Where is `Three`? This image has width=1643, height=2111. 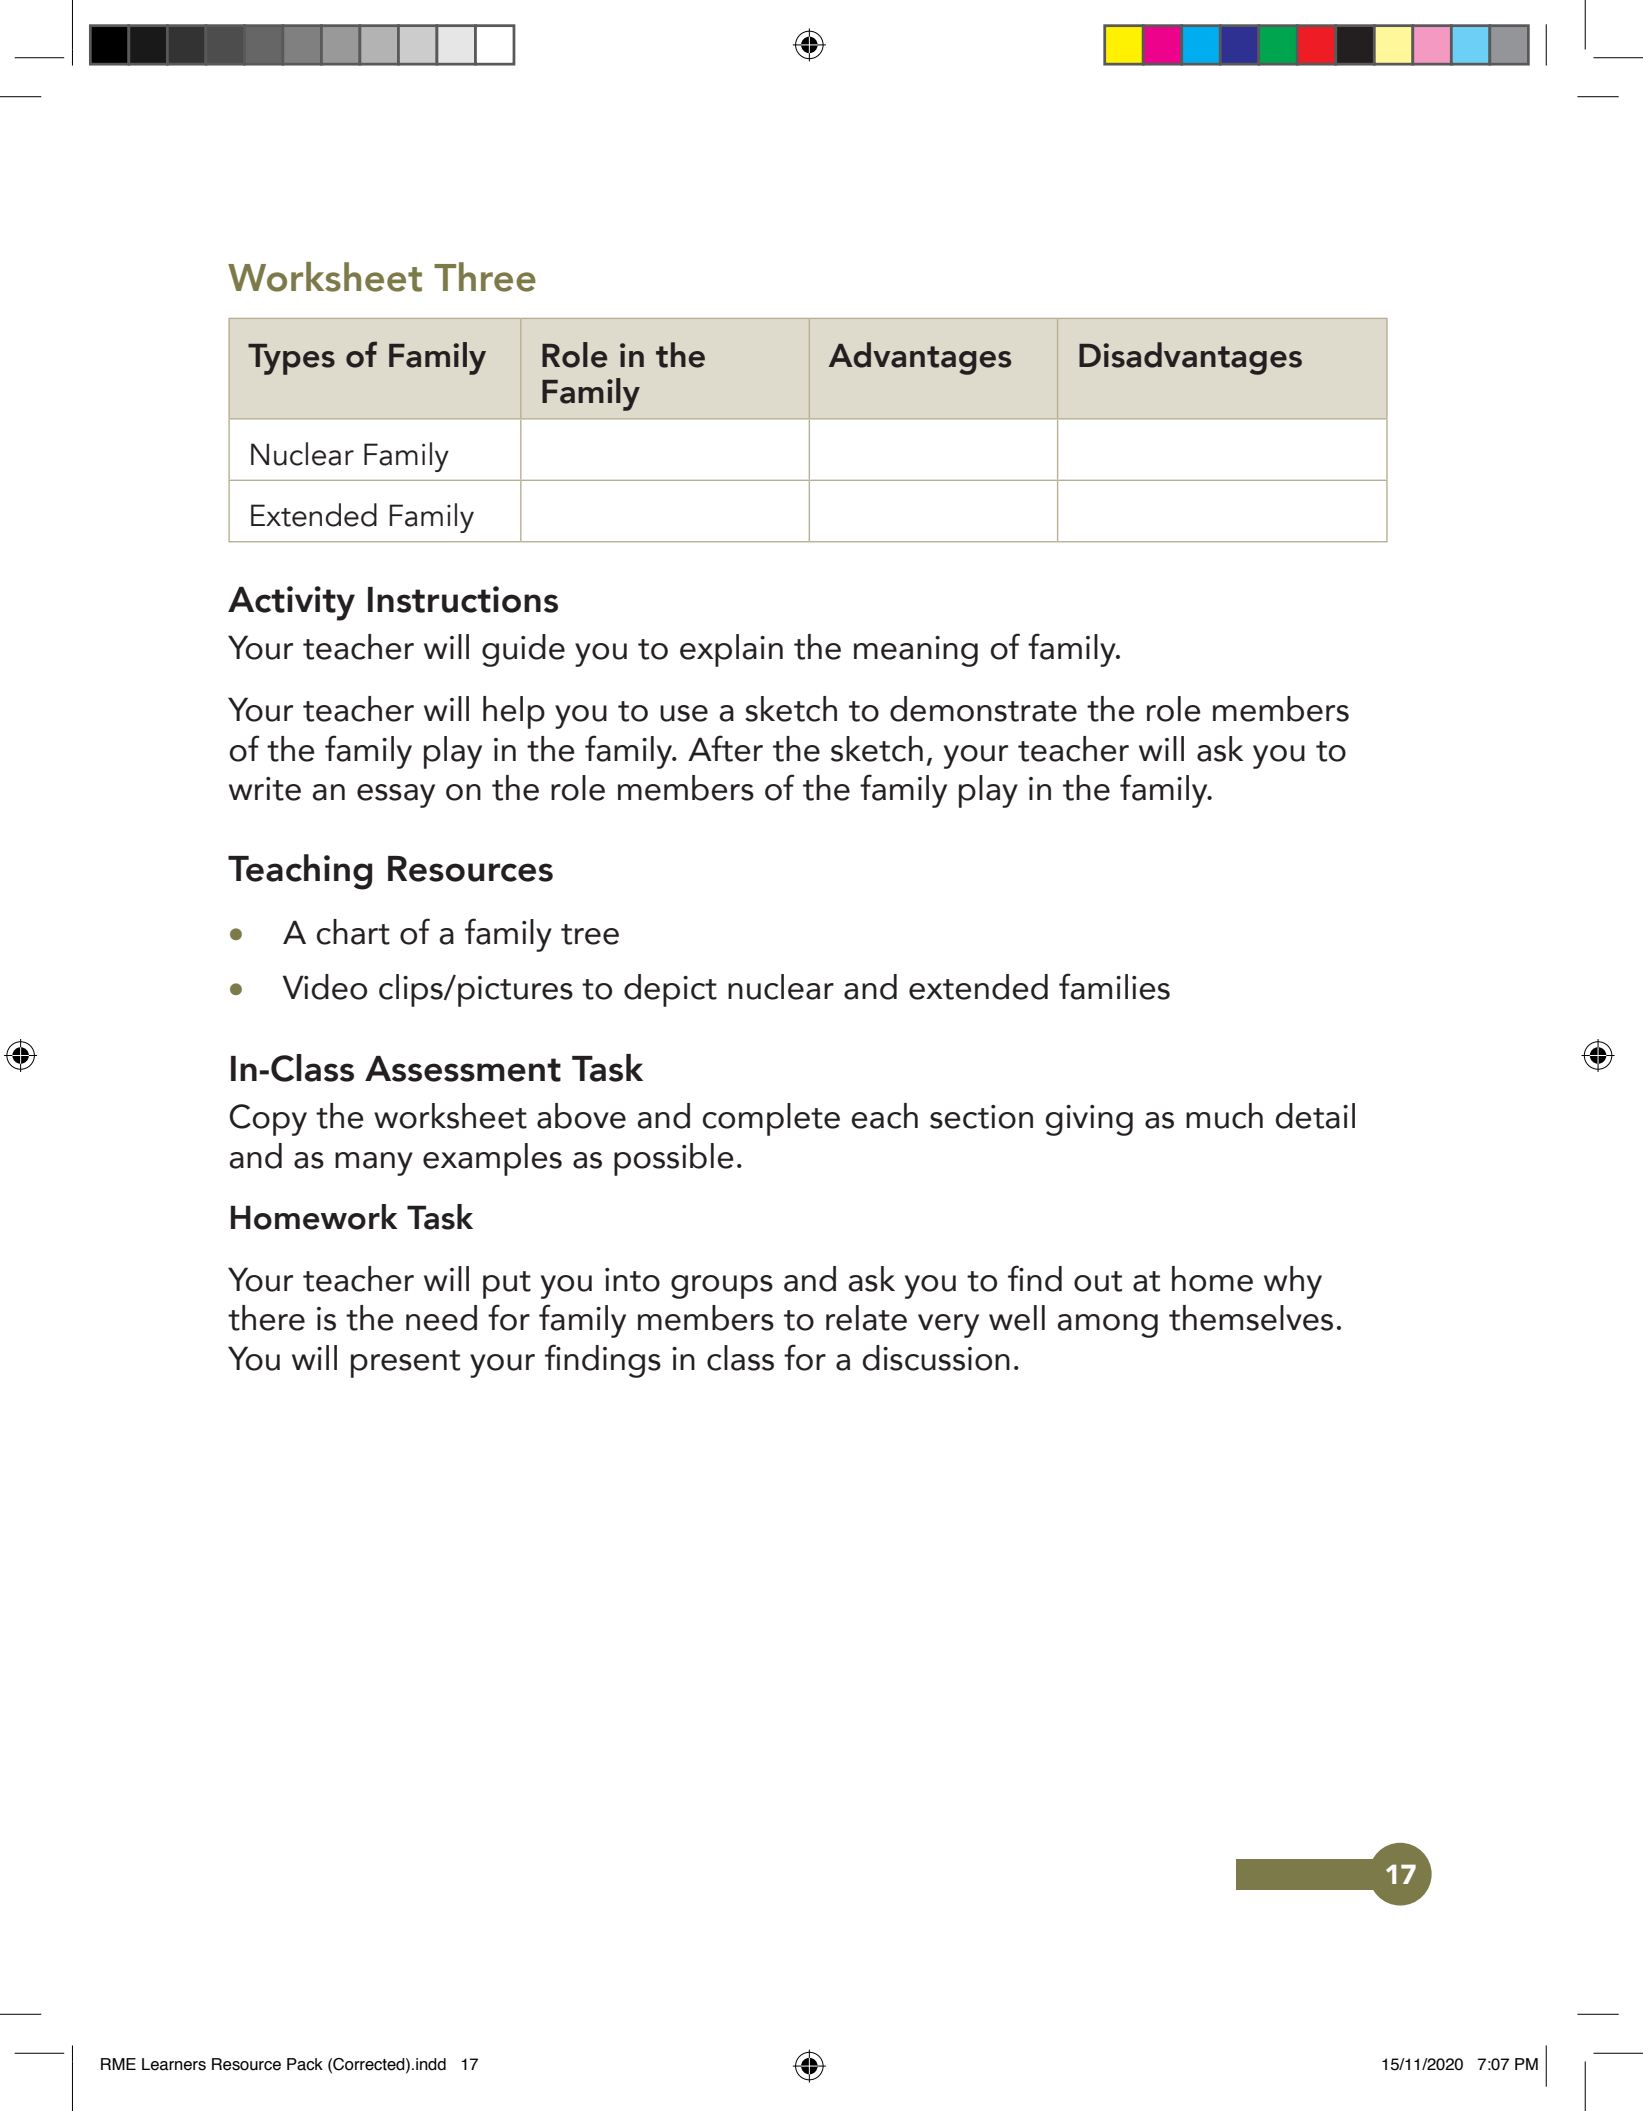 Three is located at coordinates (485, 277).
